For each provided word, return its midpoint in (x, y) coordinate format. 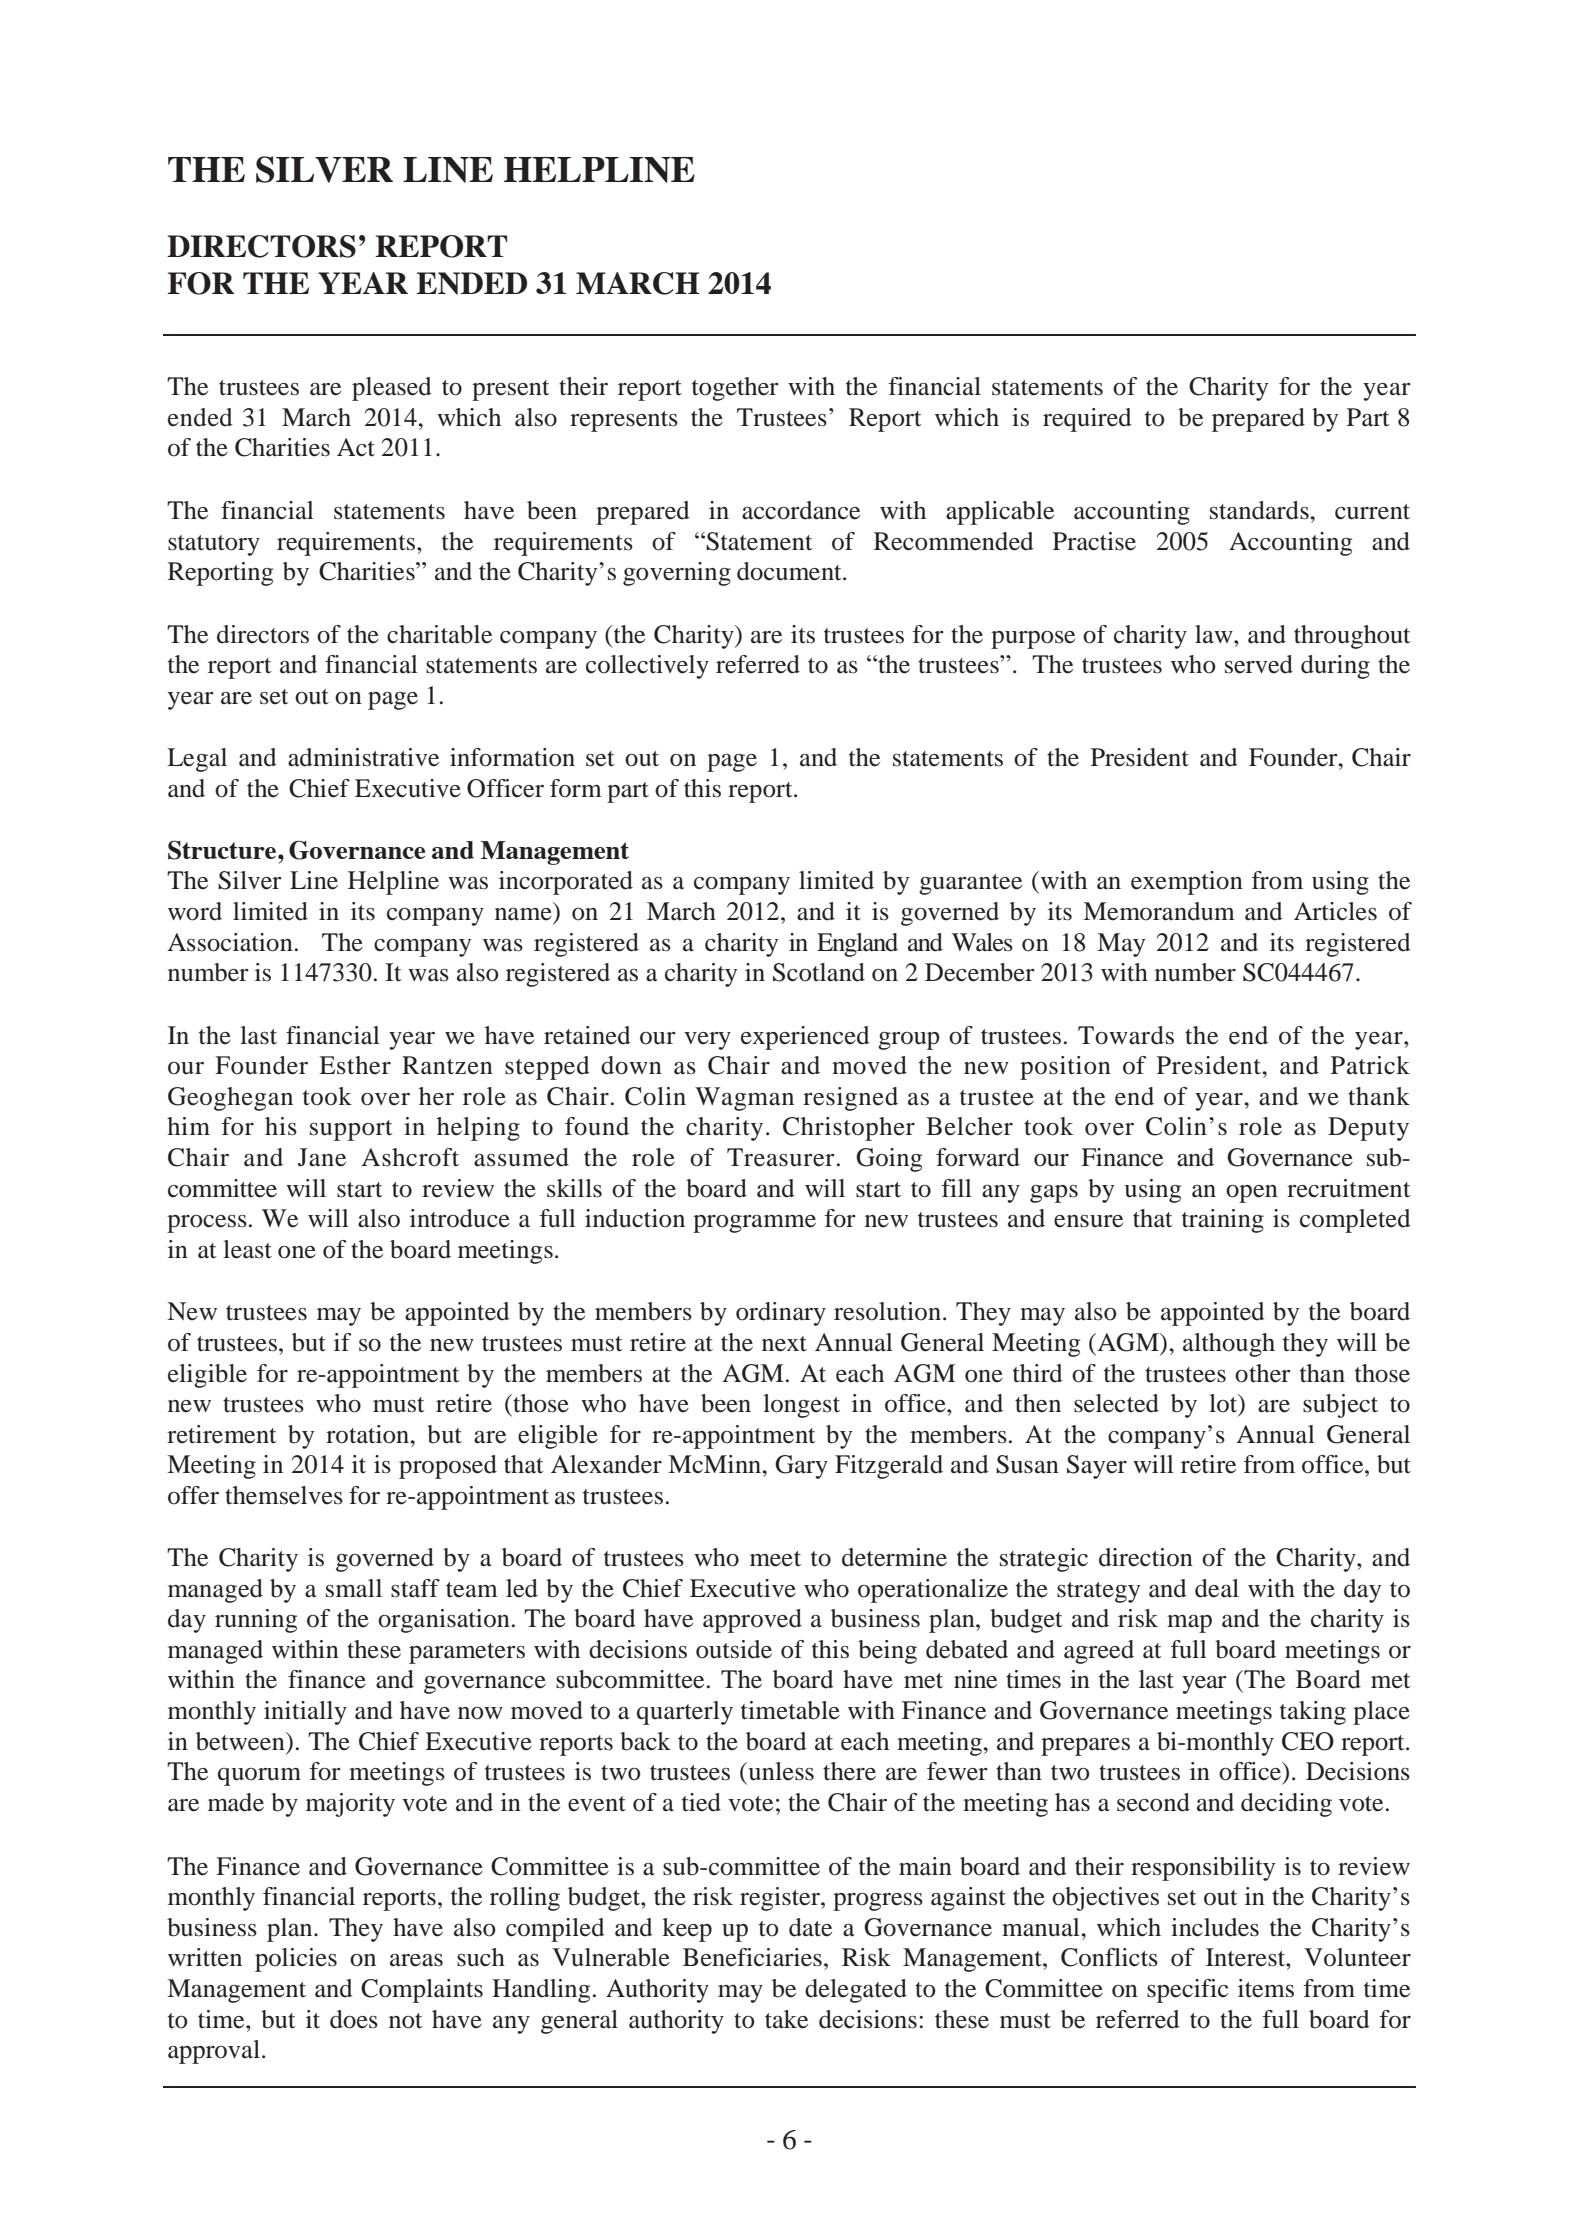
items (1266, 1988)
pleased (392, 389)
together (735, 389)
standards (1259, 510)
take (786, 2019)
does (354, 2019)
